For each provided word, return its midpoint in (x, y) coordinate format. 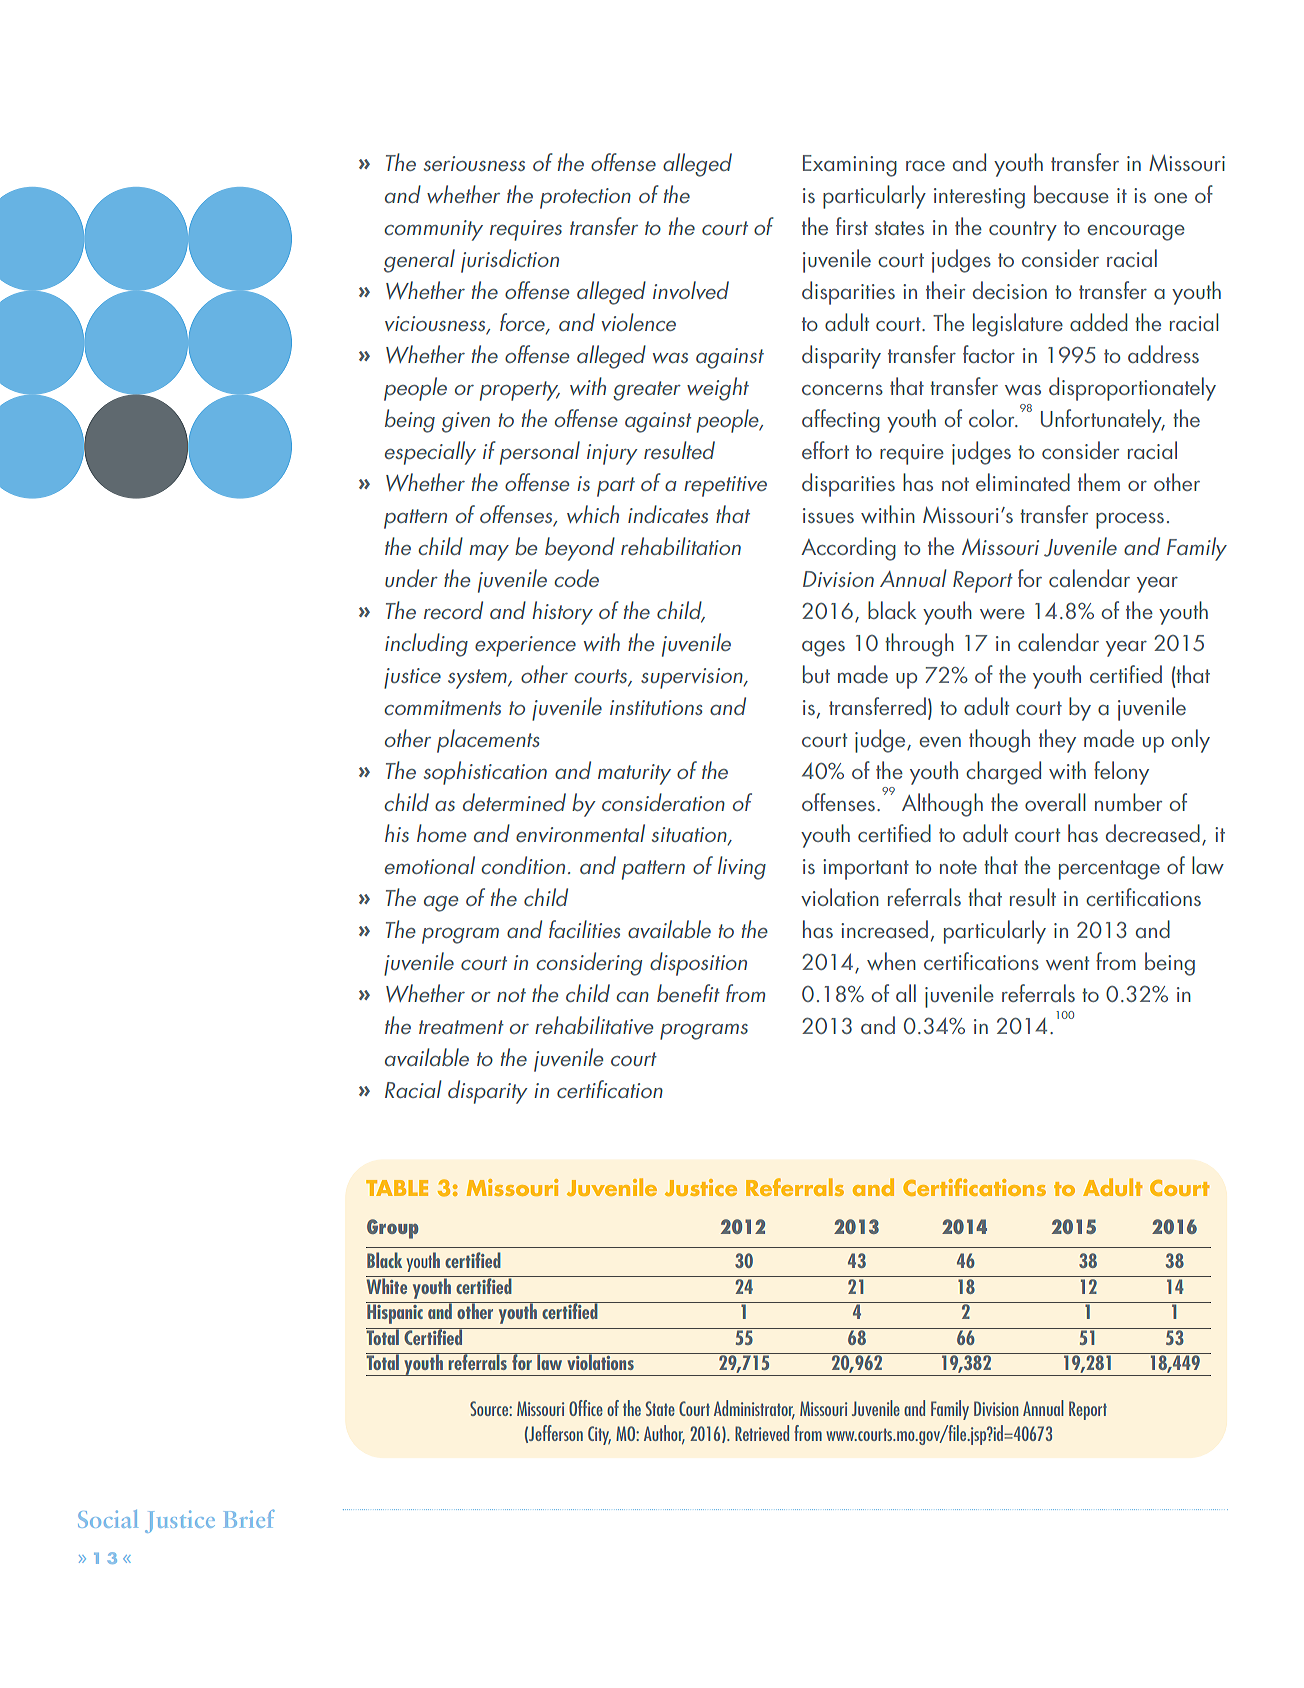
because (1071, 194)
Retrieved (762, 1433)
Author (664, 1434)
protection (585, 198)
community (433, 230)
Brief (249, 1519)
